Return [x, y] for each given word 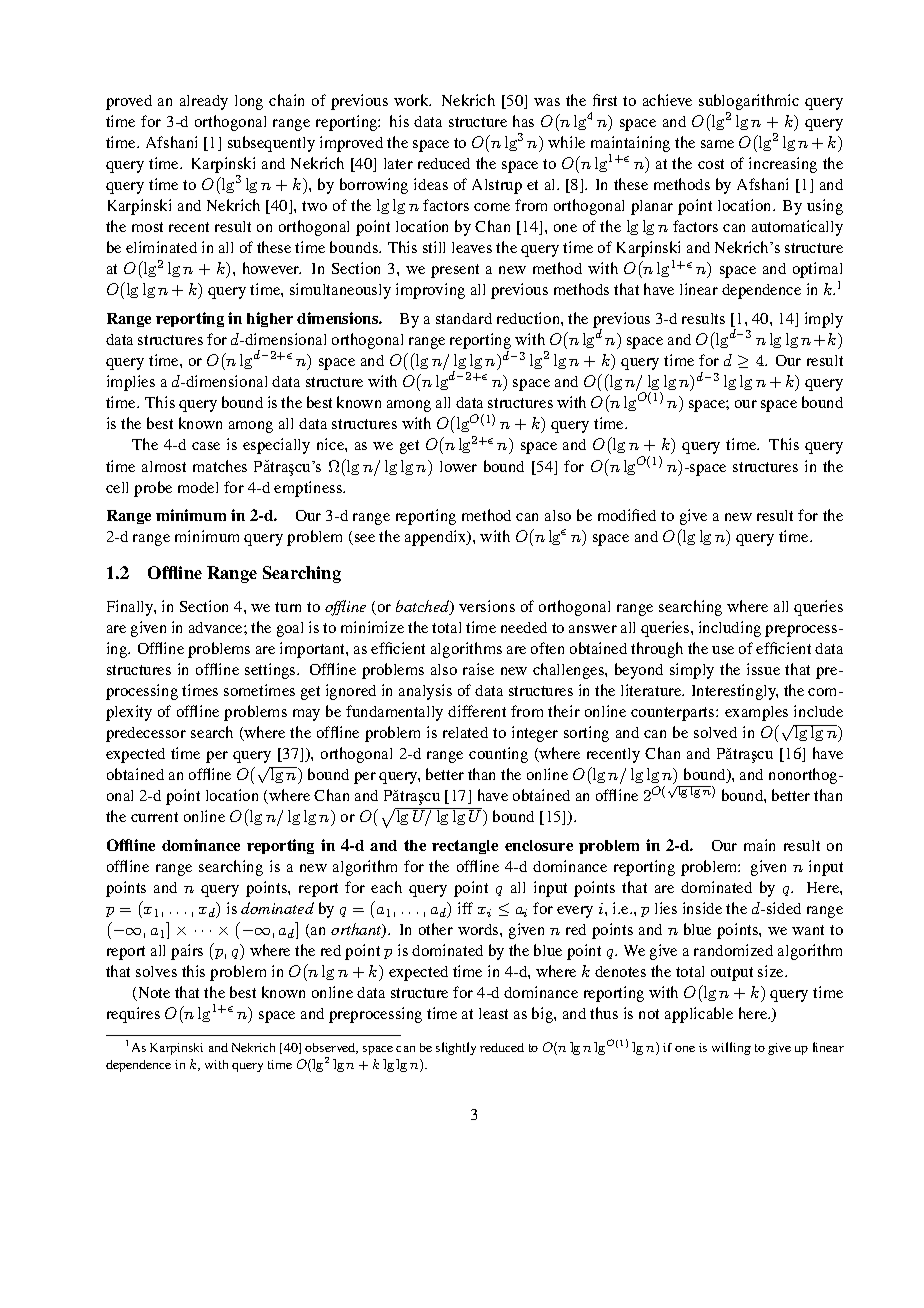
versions [487, 606]
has [523, 121]
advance [217, 627]
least [493, 1013]
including [730, 629]
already [204, 102]
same [717, 144]
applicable [699, 1015]
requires [133, 1015]
